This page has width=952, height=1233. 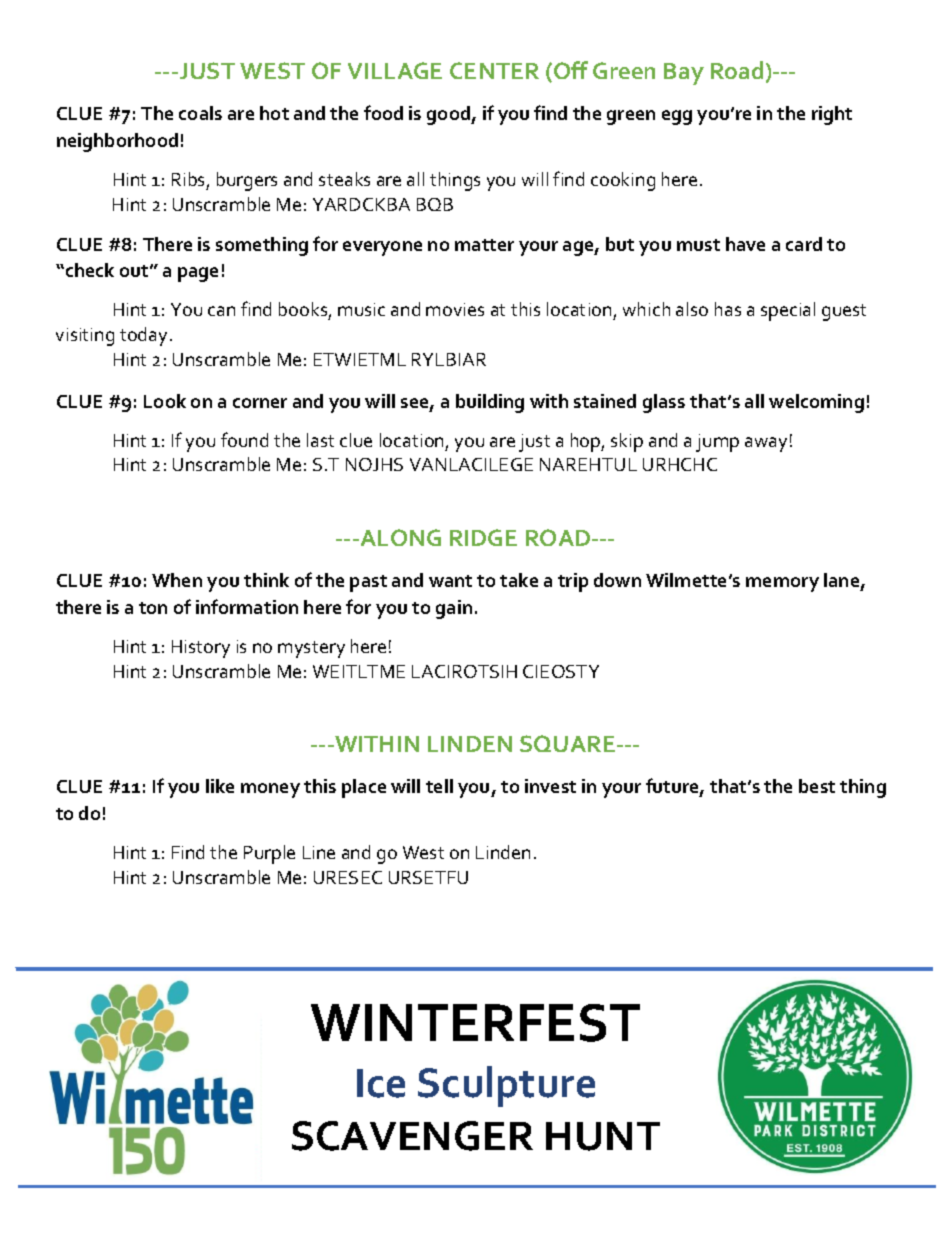 I want to click on Purple, so click(x=269, y=854).
